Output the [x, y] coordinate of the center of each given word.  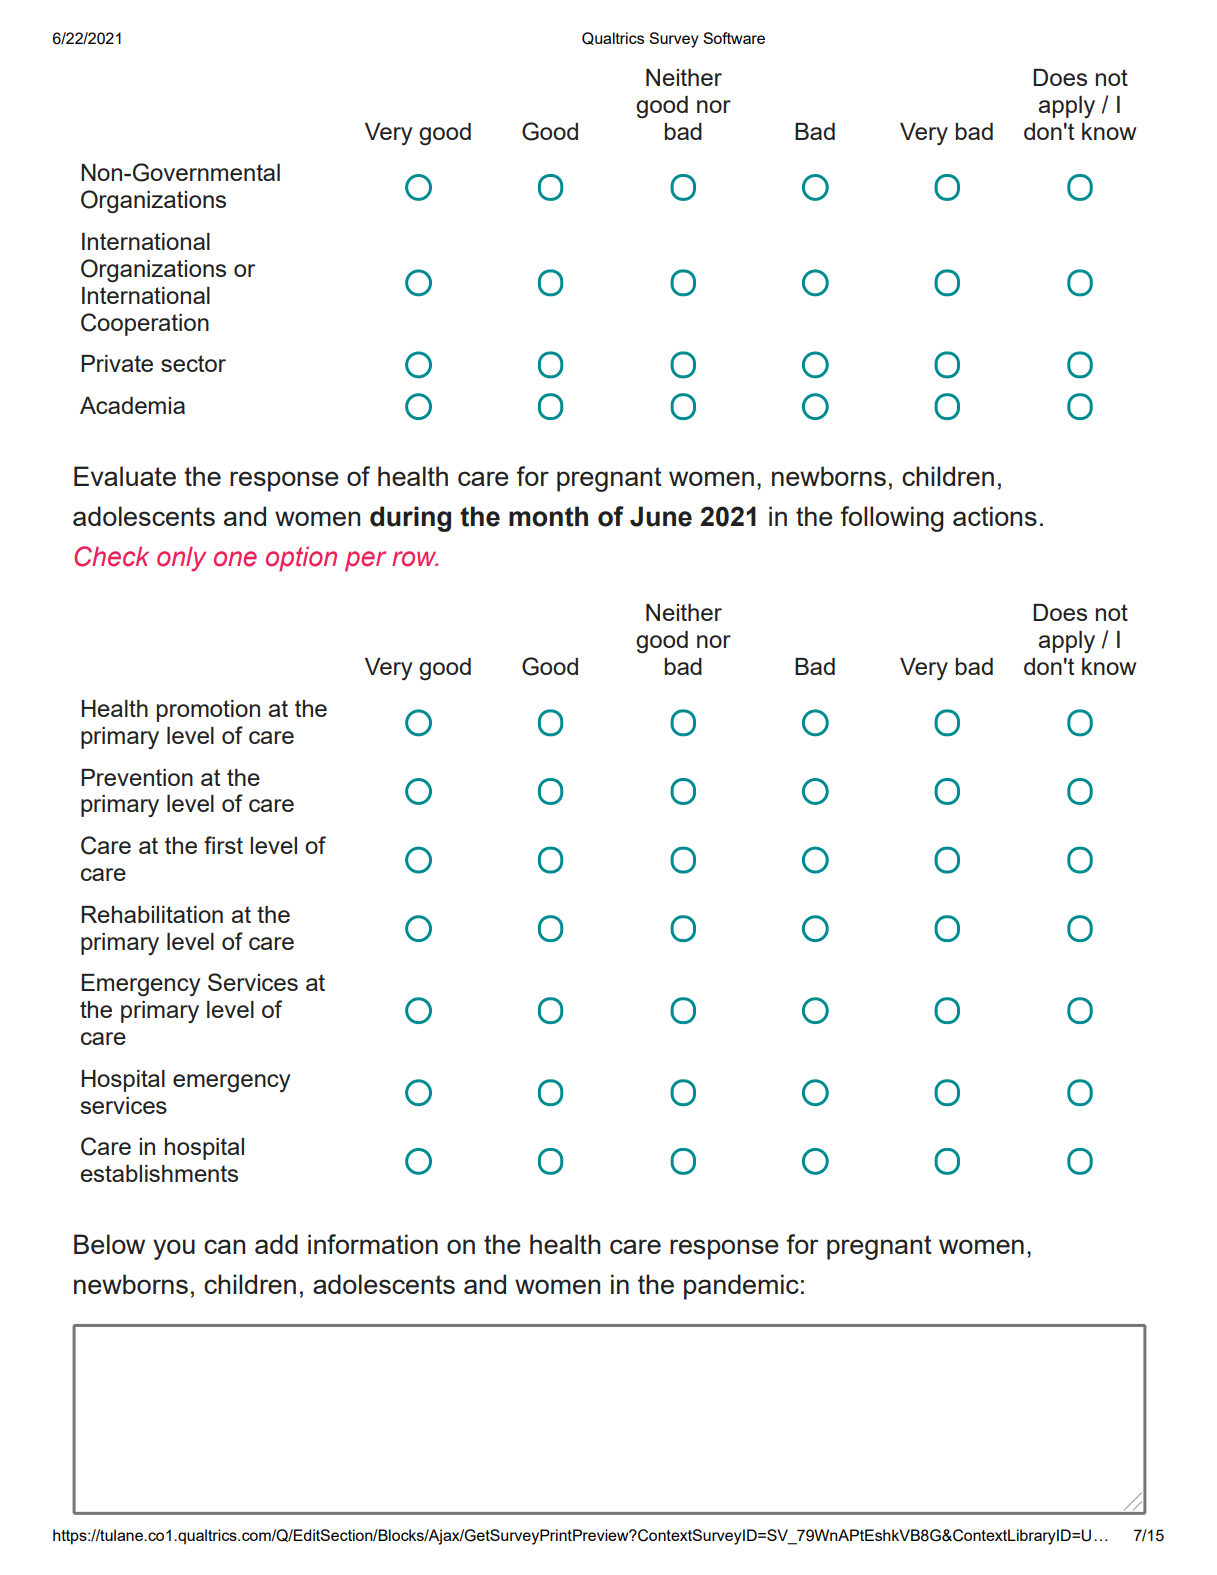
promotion [208, 711]
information [373, 1244]
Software [734, 38]
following [892, 519]
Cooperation [145, 324]
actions [995, 516]
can [224, 1246]
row [415, 559]
